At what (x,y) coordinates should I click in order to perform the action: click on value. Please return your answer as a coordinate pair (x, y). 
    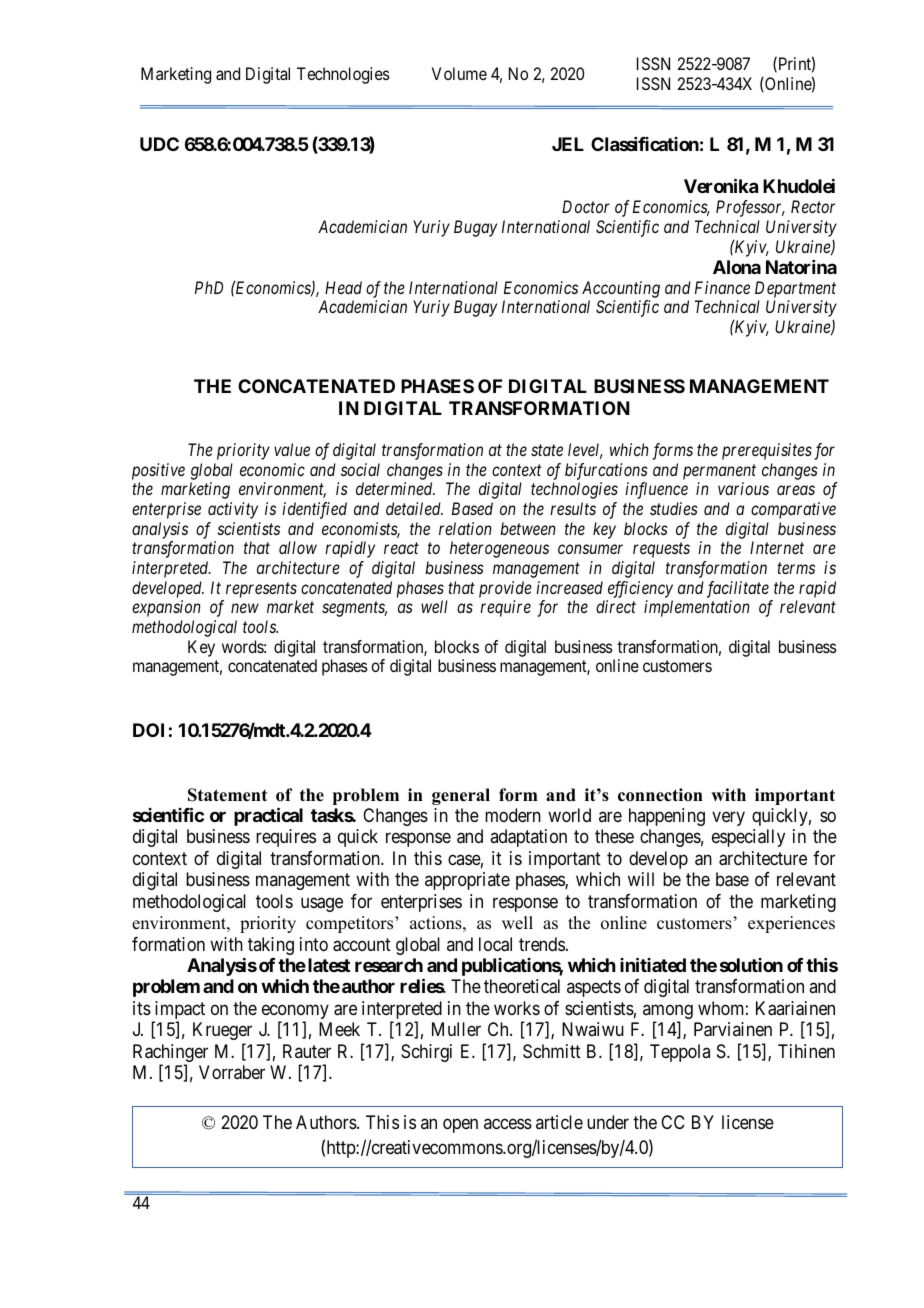
    Looking at the image, I should click on (292, 449).
